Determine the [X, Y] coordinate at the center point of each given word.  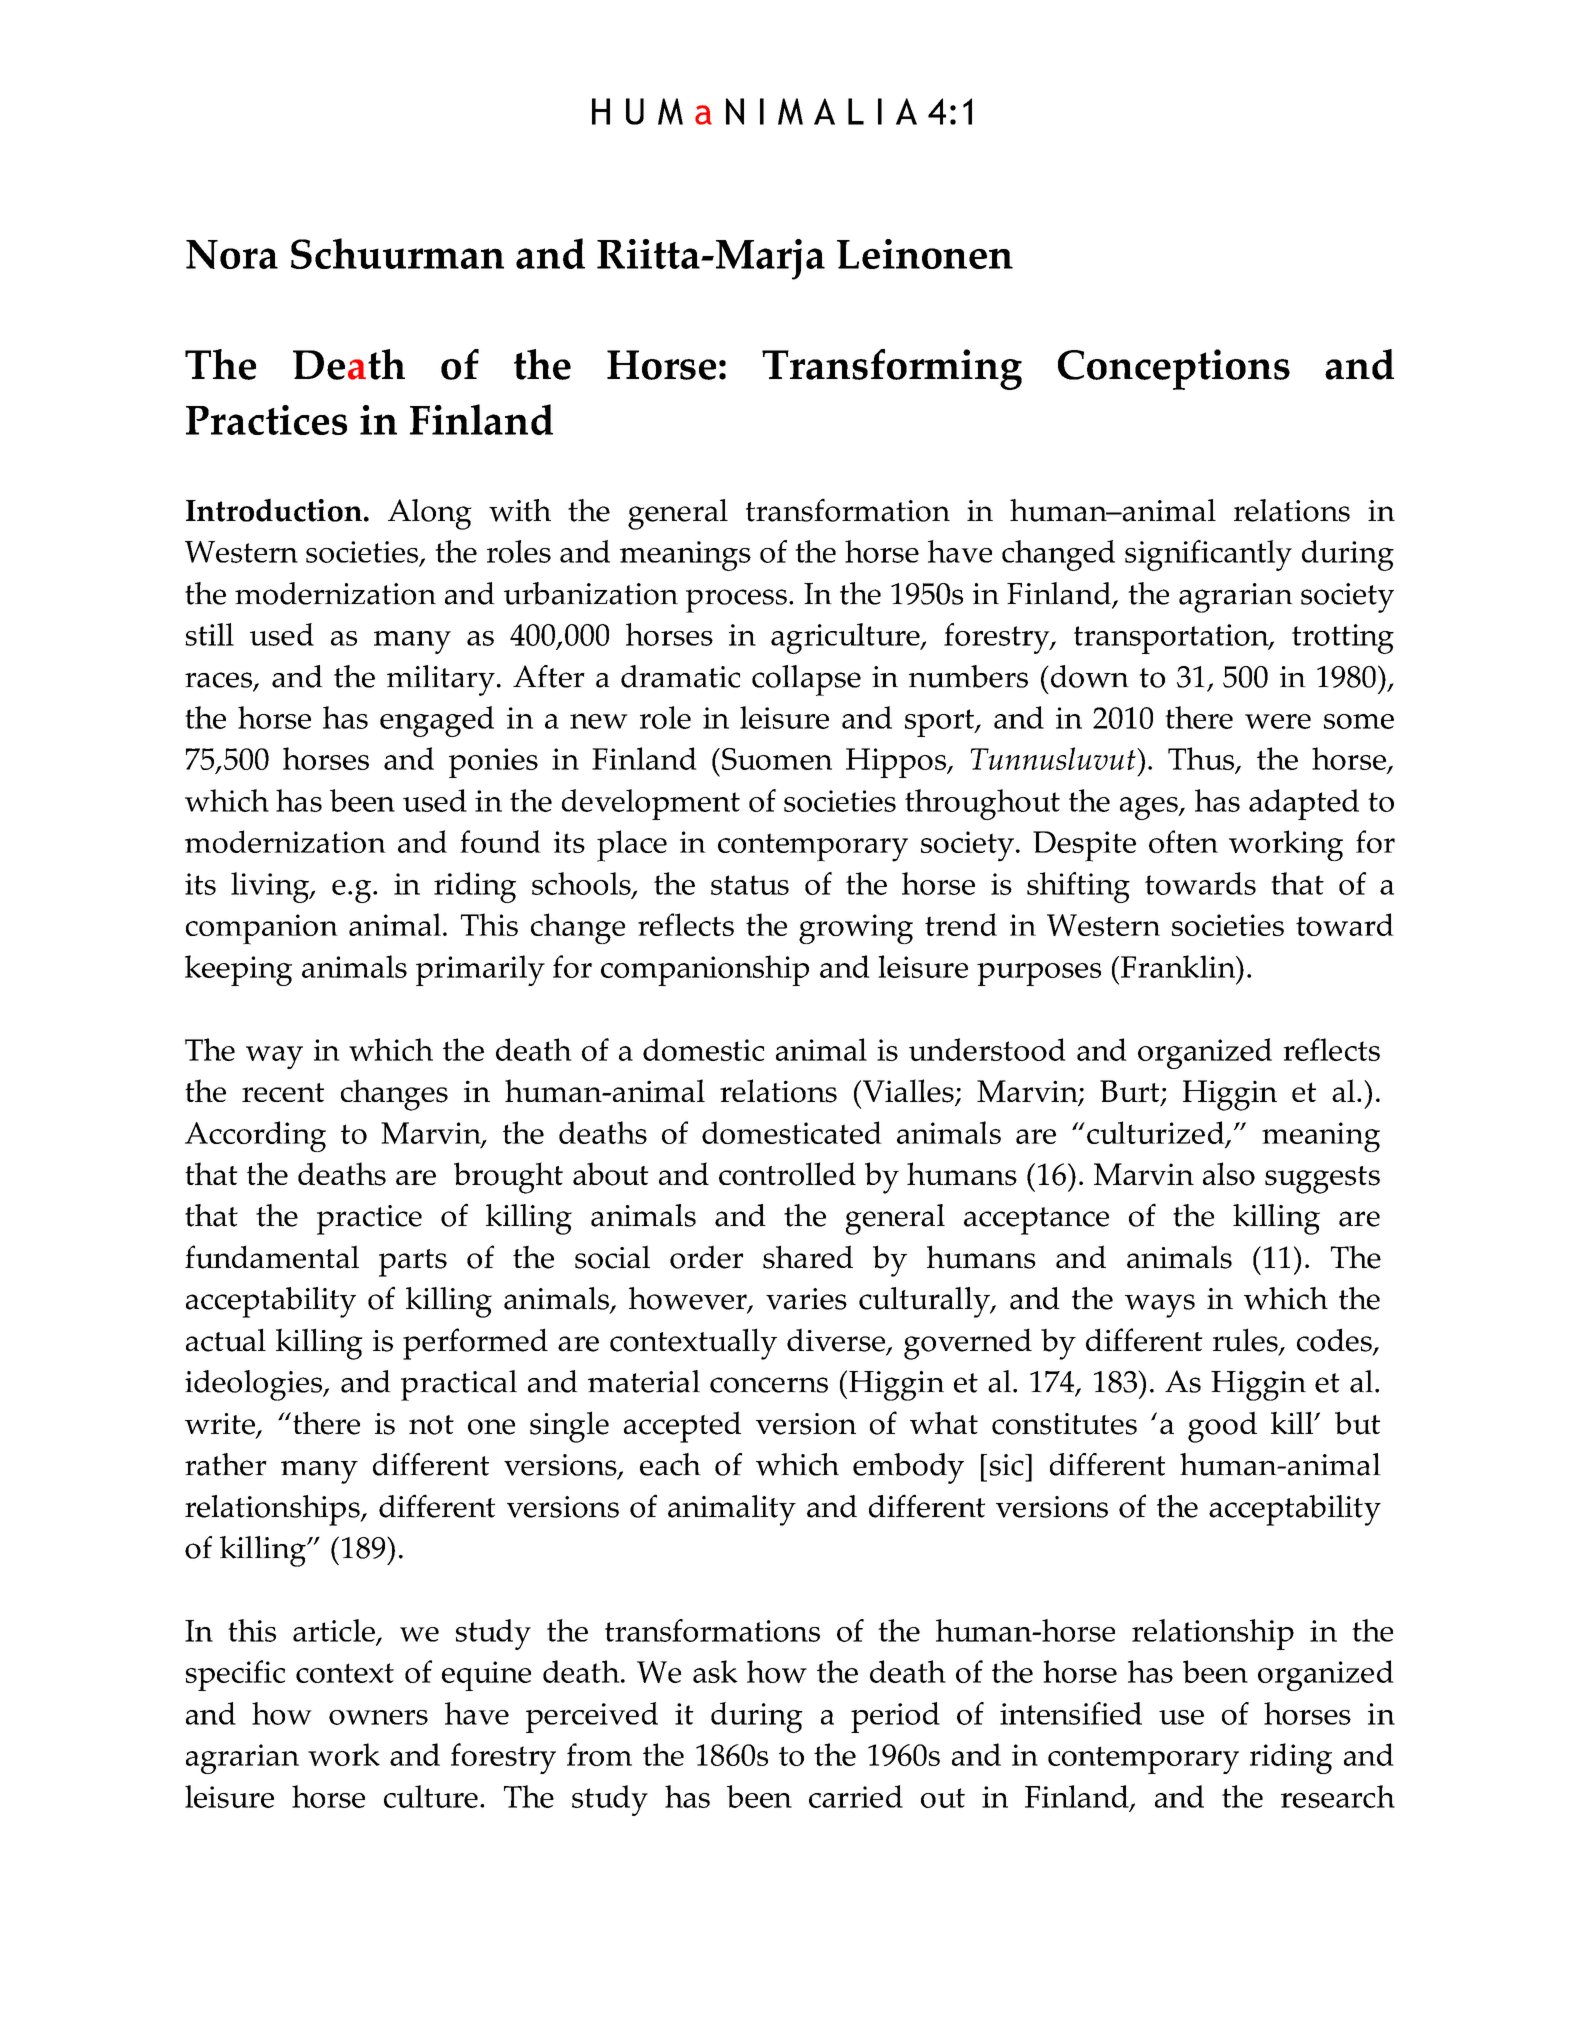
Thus [1202, 760]
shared [808, 1257]
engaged [437, 721]
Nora [232, 254]
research [1338, 1796]
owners [378, 1717]
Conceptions [1174, 369]
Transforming [892, 369]
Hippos [897, 763]
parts [413, 1263]
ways [1160, 1306]
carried [856, 1796]
